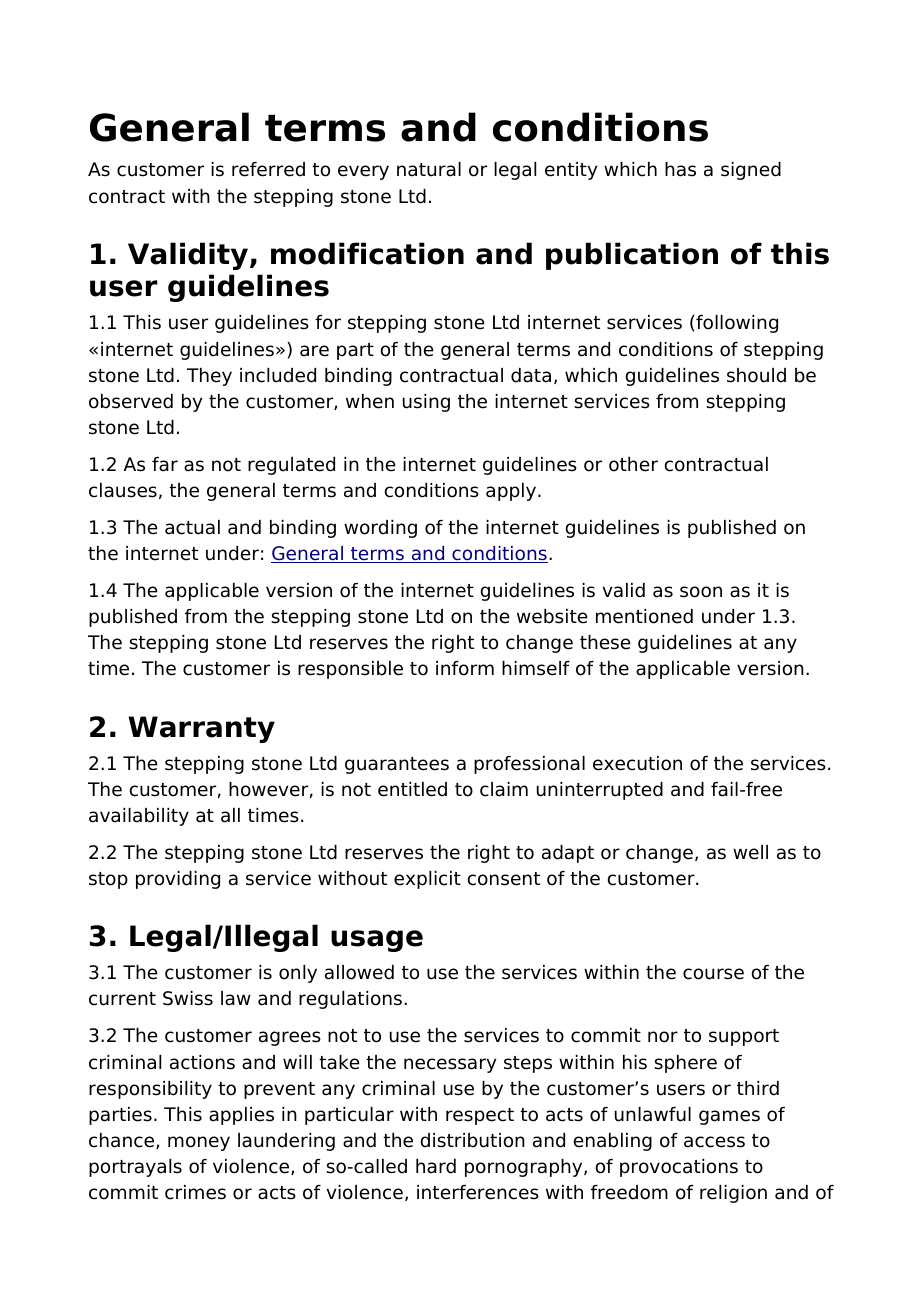  Describe the element at coordinates (201, 729) in the screenshot. I see `Warranty` at that location.
